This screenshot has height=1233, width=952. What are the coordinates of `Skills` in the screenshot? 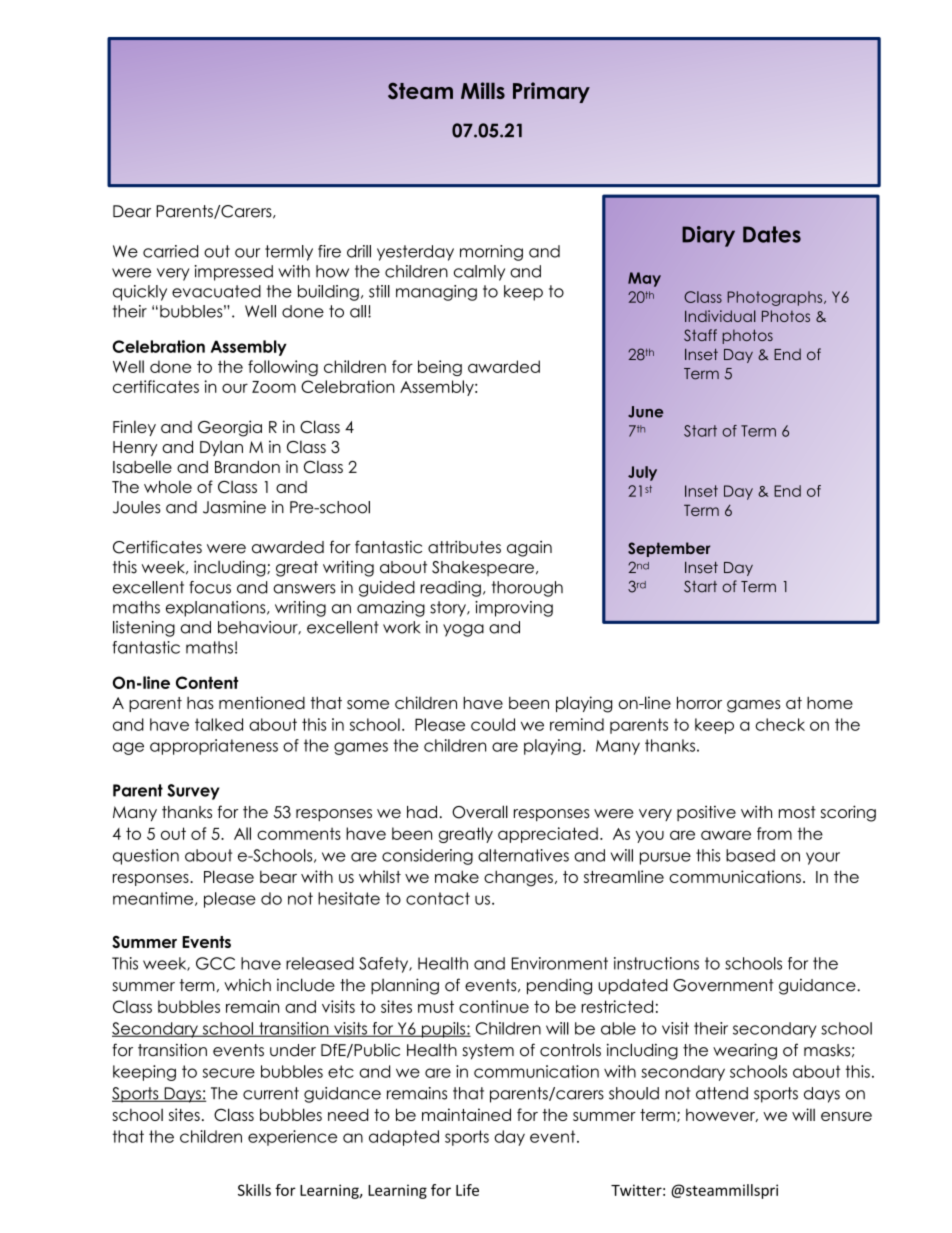 It's located at (254, 1190).
